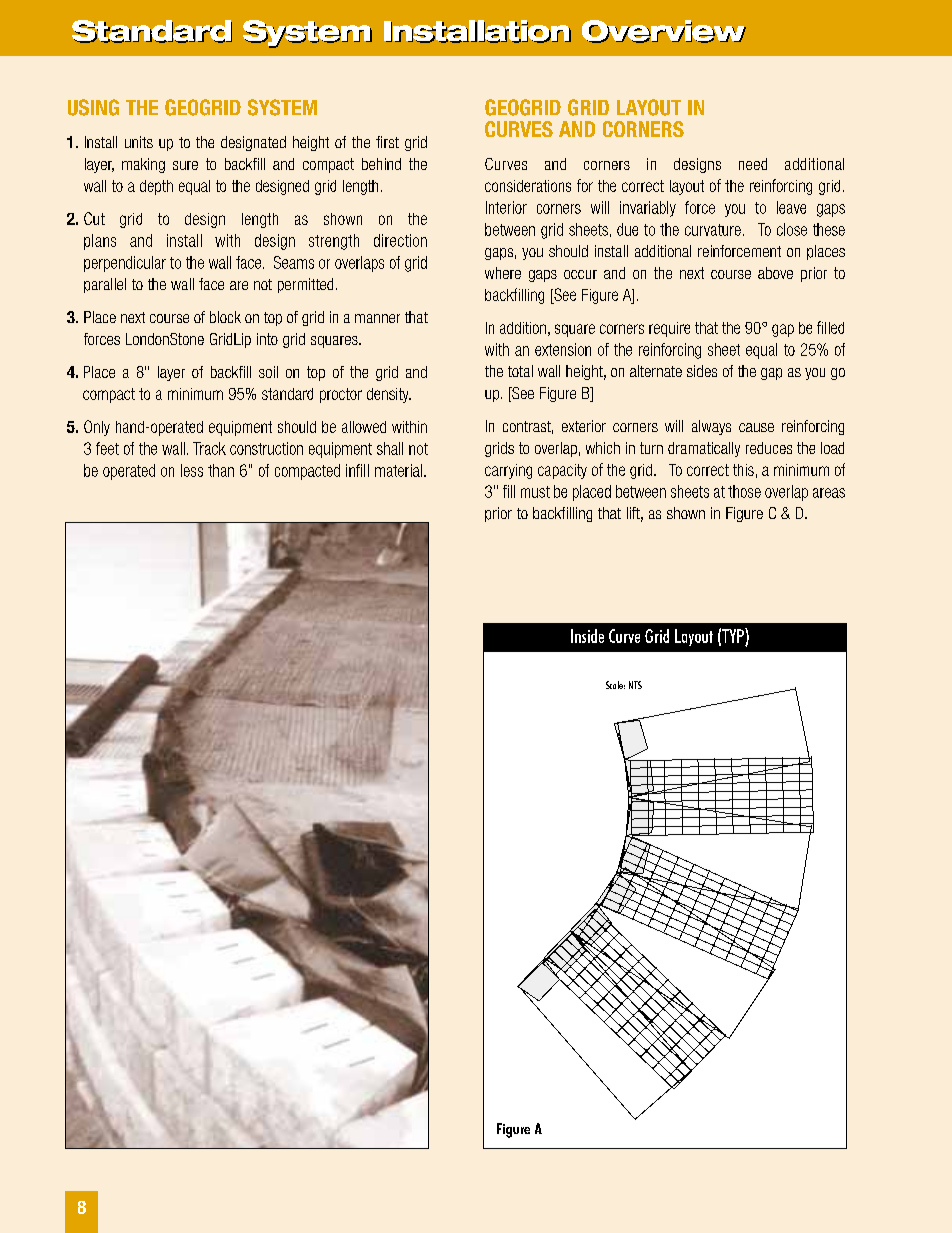 The height and width of the screenshot is (1233, 952). I want to click on above, so click(775, 273).
